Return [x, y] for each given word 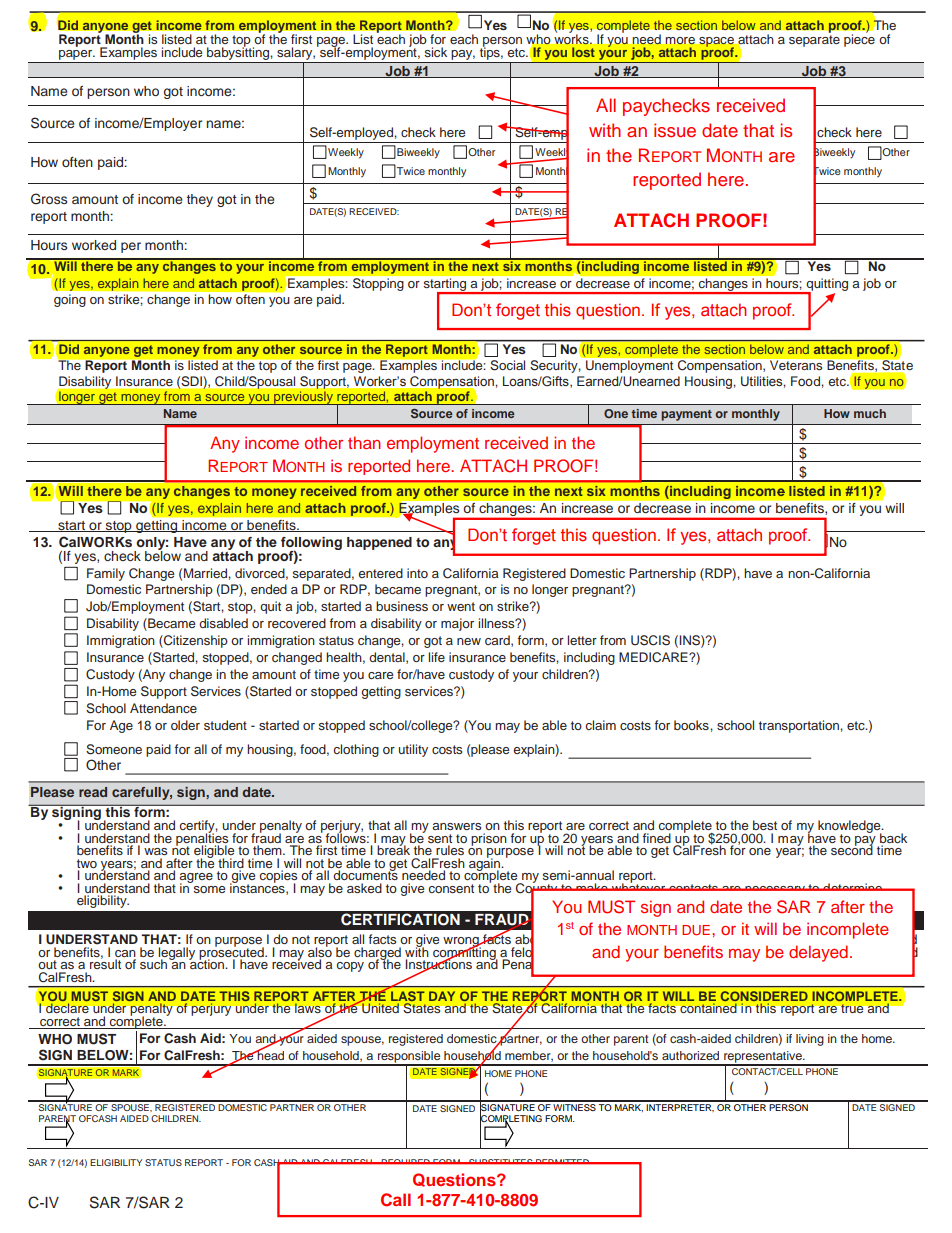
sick [436, 52]
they [200, 200]
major [457, 624]
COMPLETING [511, 1118]
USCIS [650, 640]
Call [396, 1200]
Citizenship [195, 641]
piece [859, 39]
